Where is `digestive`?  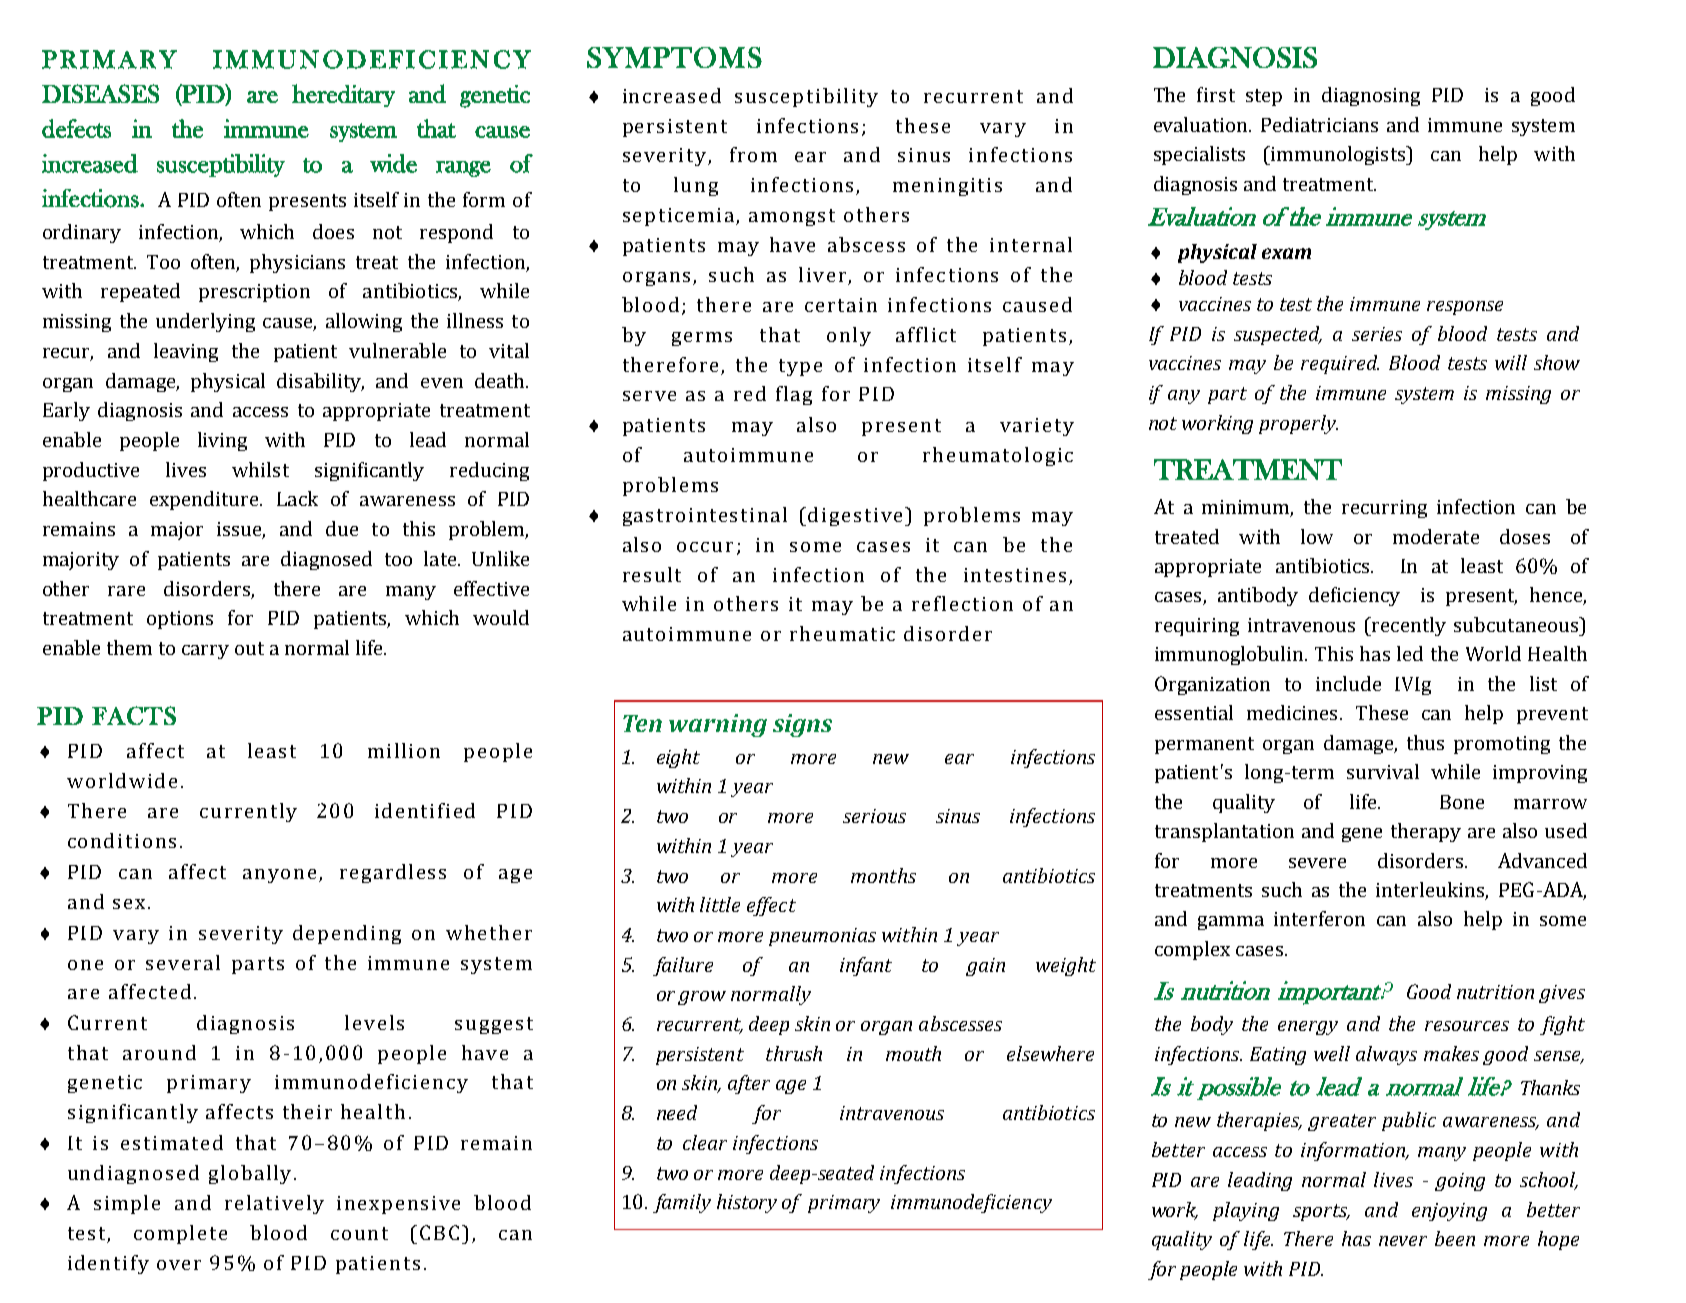 digestive is located at coordinates (855, 516).
